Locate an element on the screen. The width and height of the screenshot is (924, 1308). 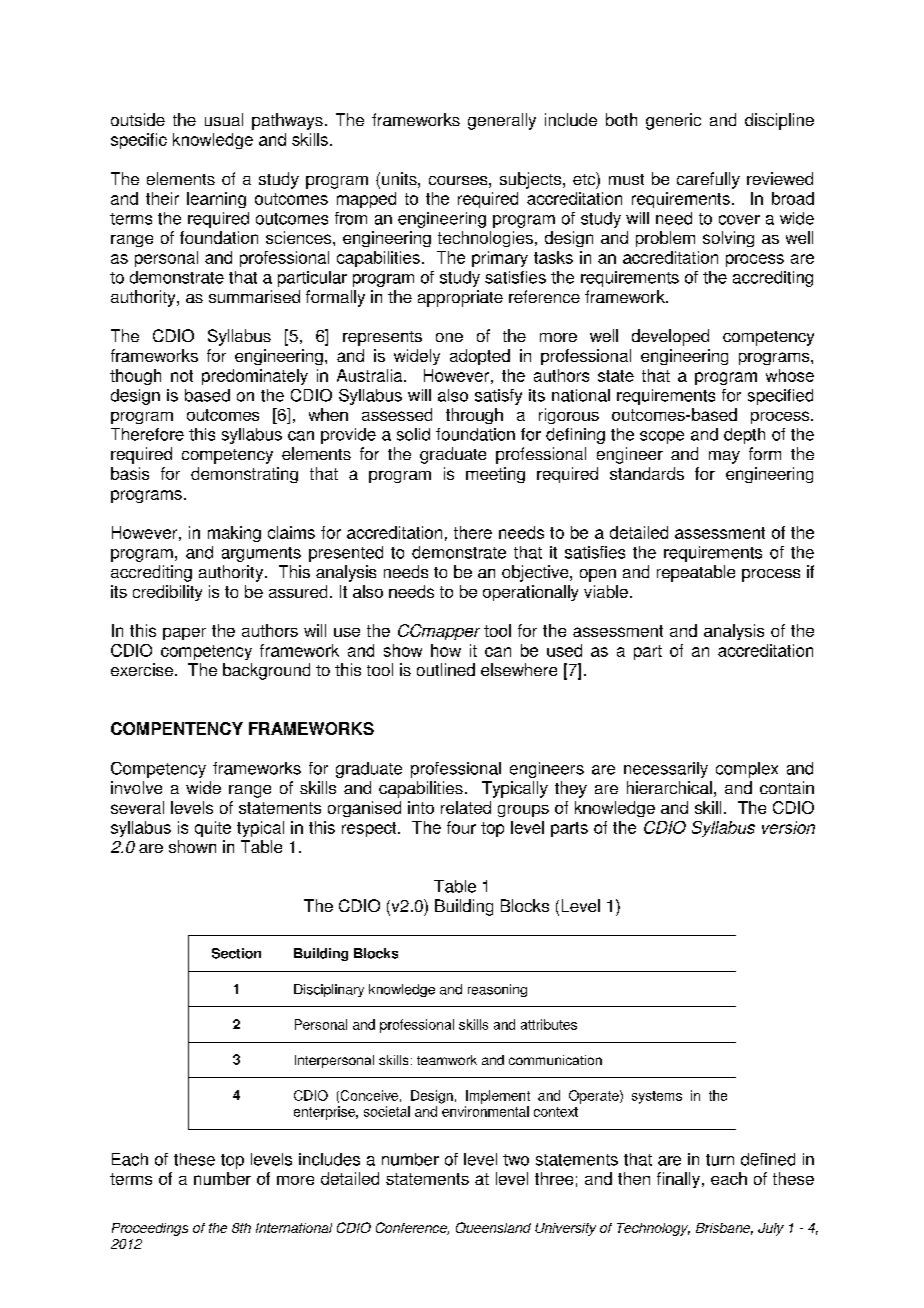
carefully is located at coordinates (708, 180).
